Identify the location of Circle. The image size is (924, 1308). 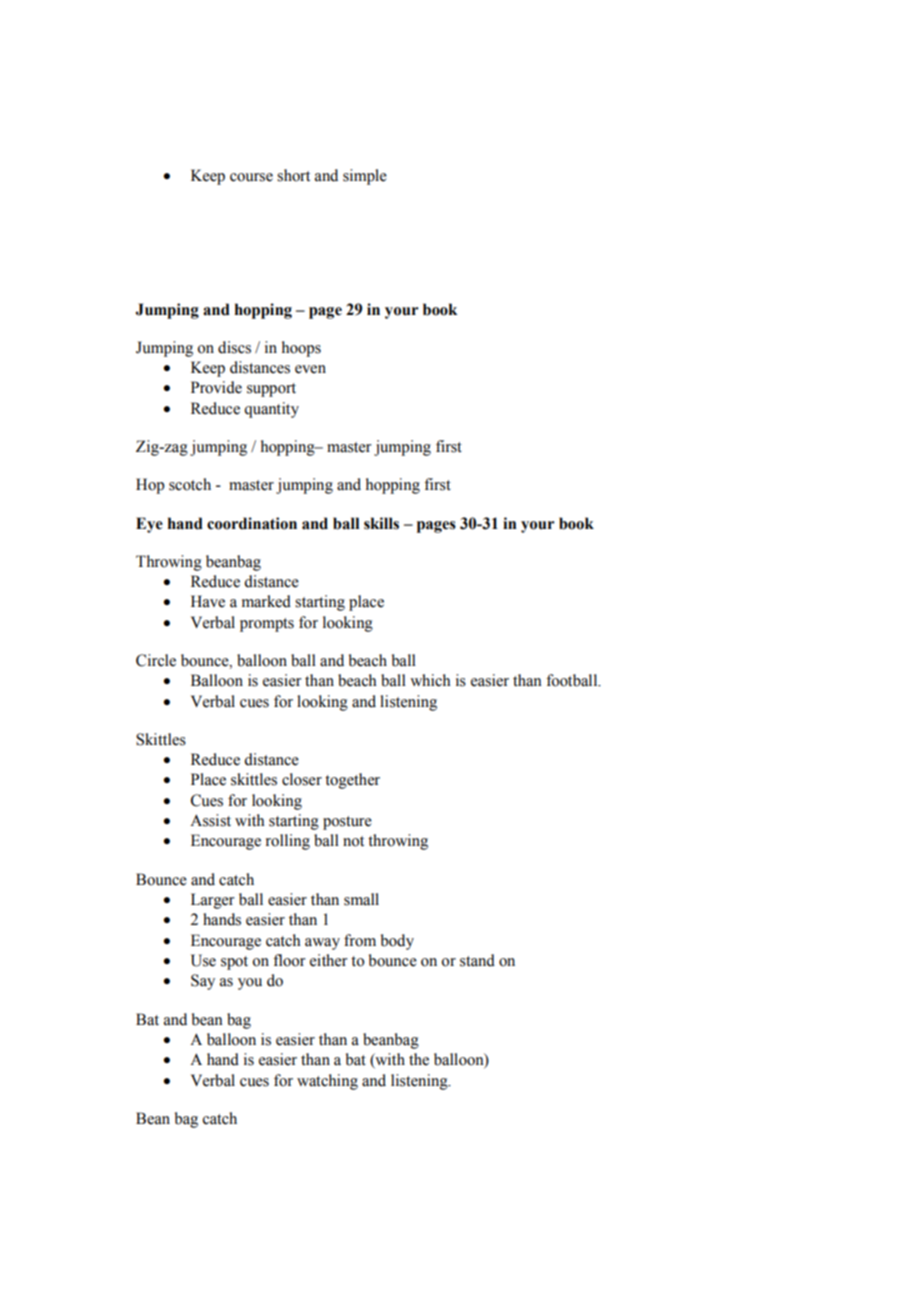
(156, 660).
